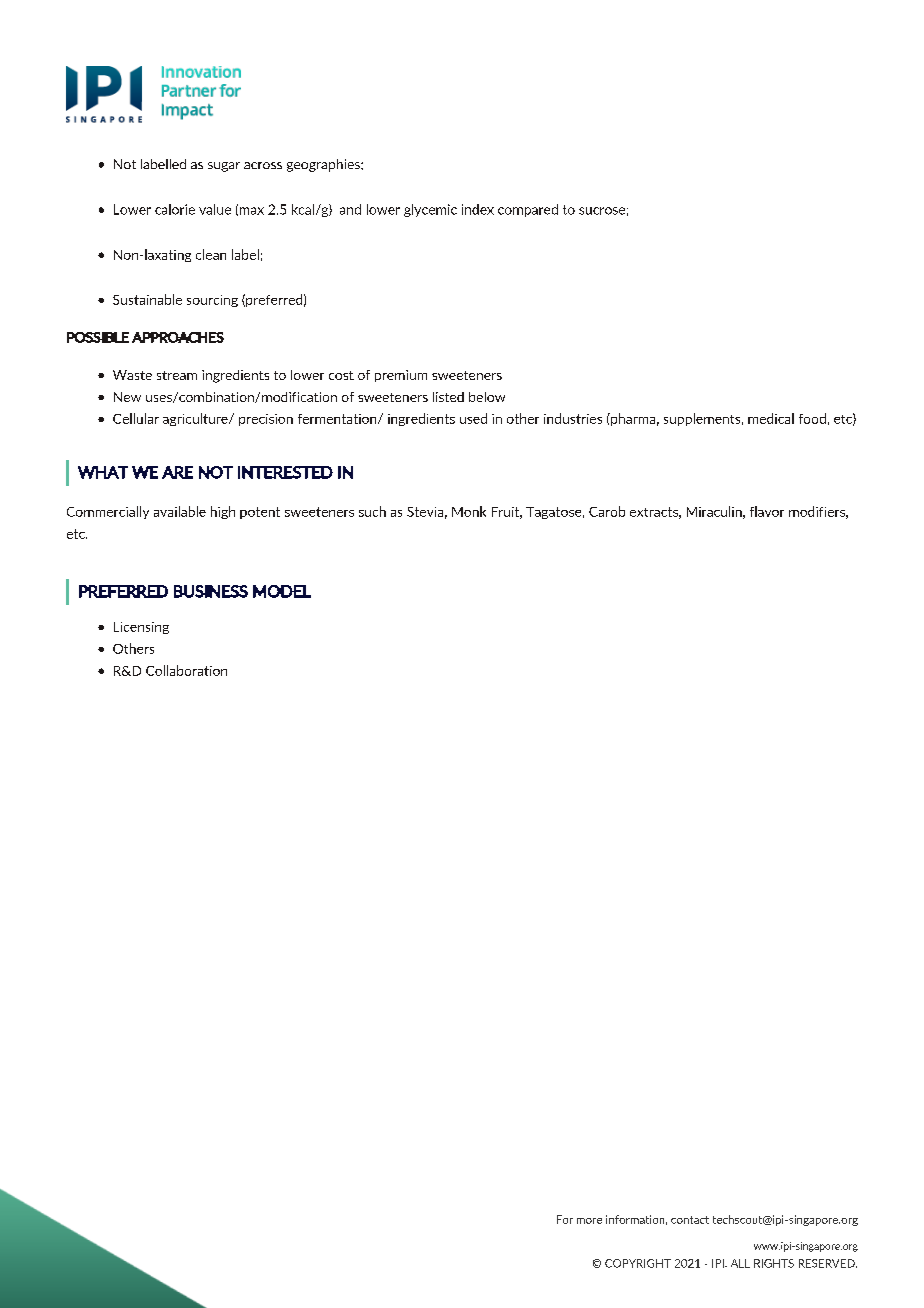 The image size is (924, 1308). What do you see at coordinates (771, 418) in the image?
I see `medical` at bounding box center [771, 418].
